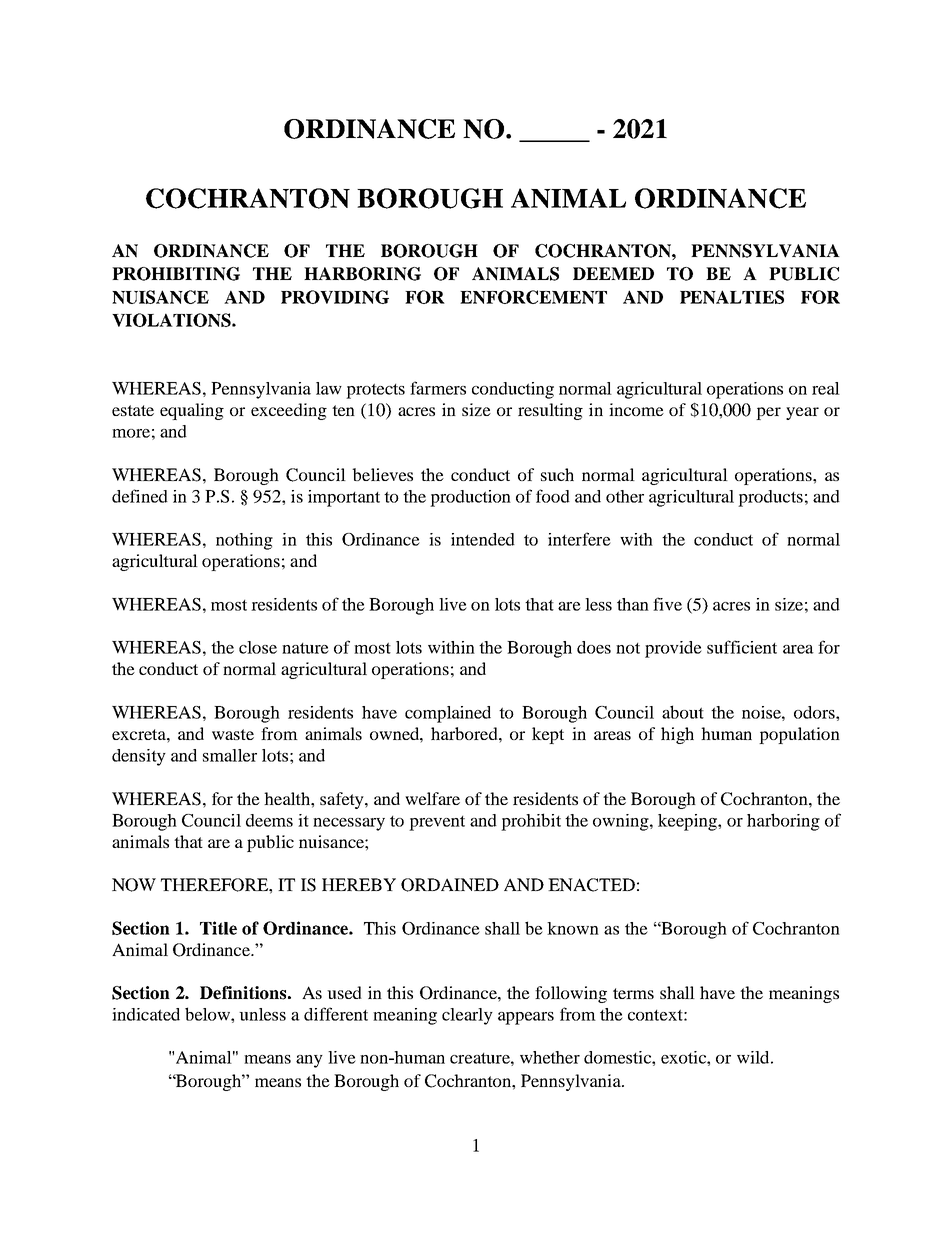 The height and width of the screenshot is (1233, 952). I want to click on PROVIDING, so click(335, 297).
